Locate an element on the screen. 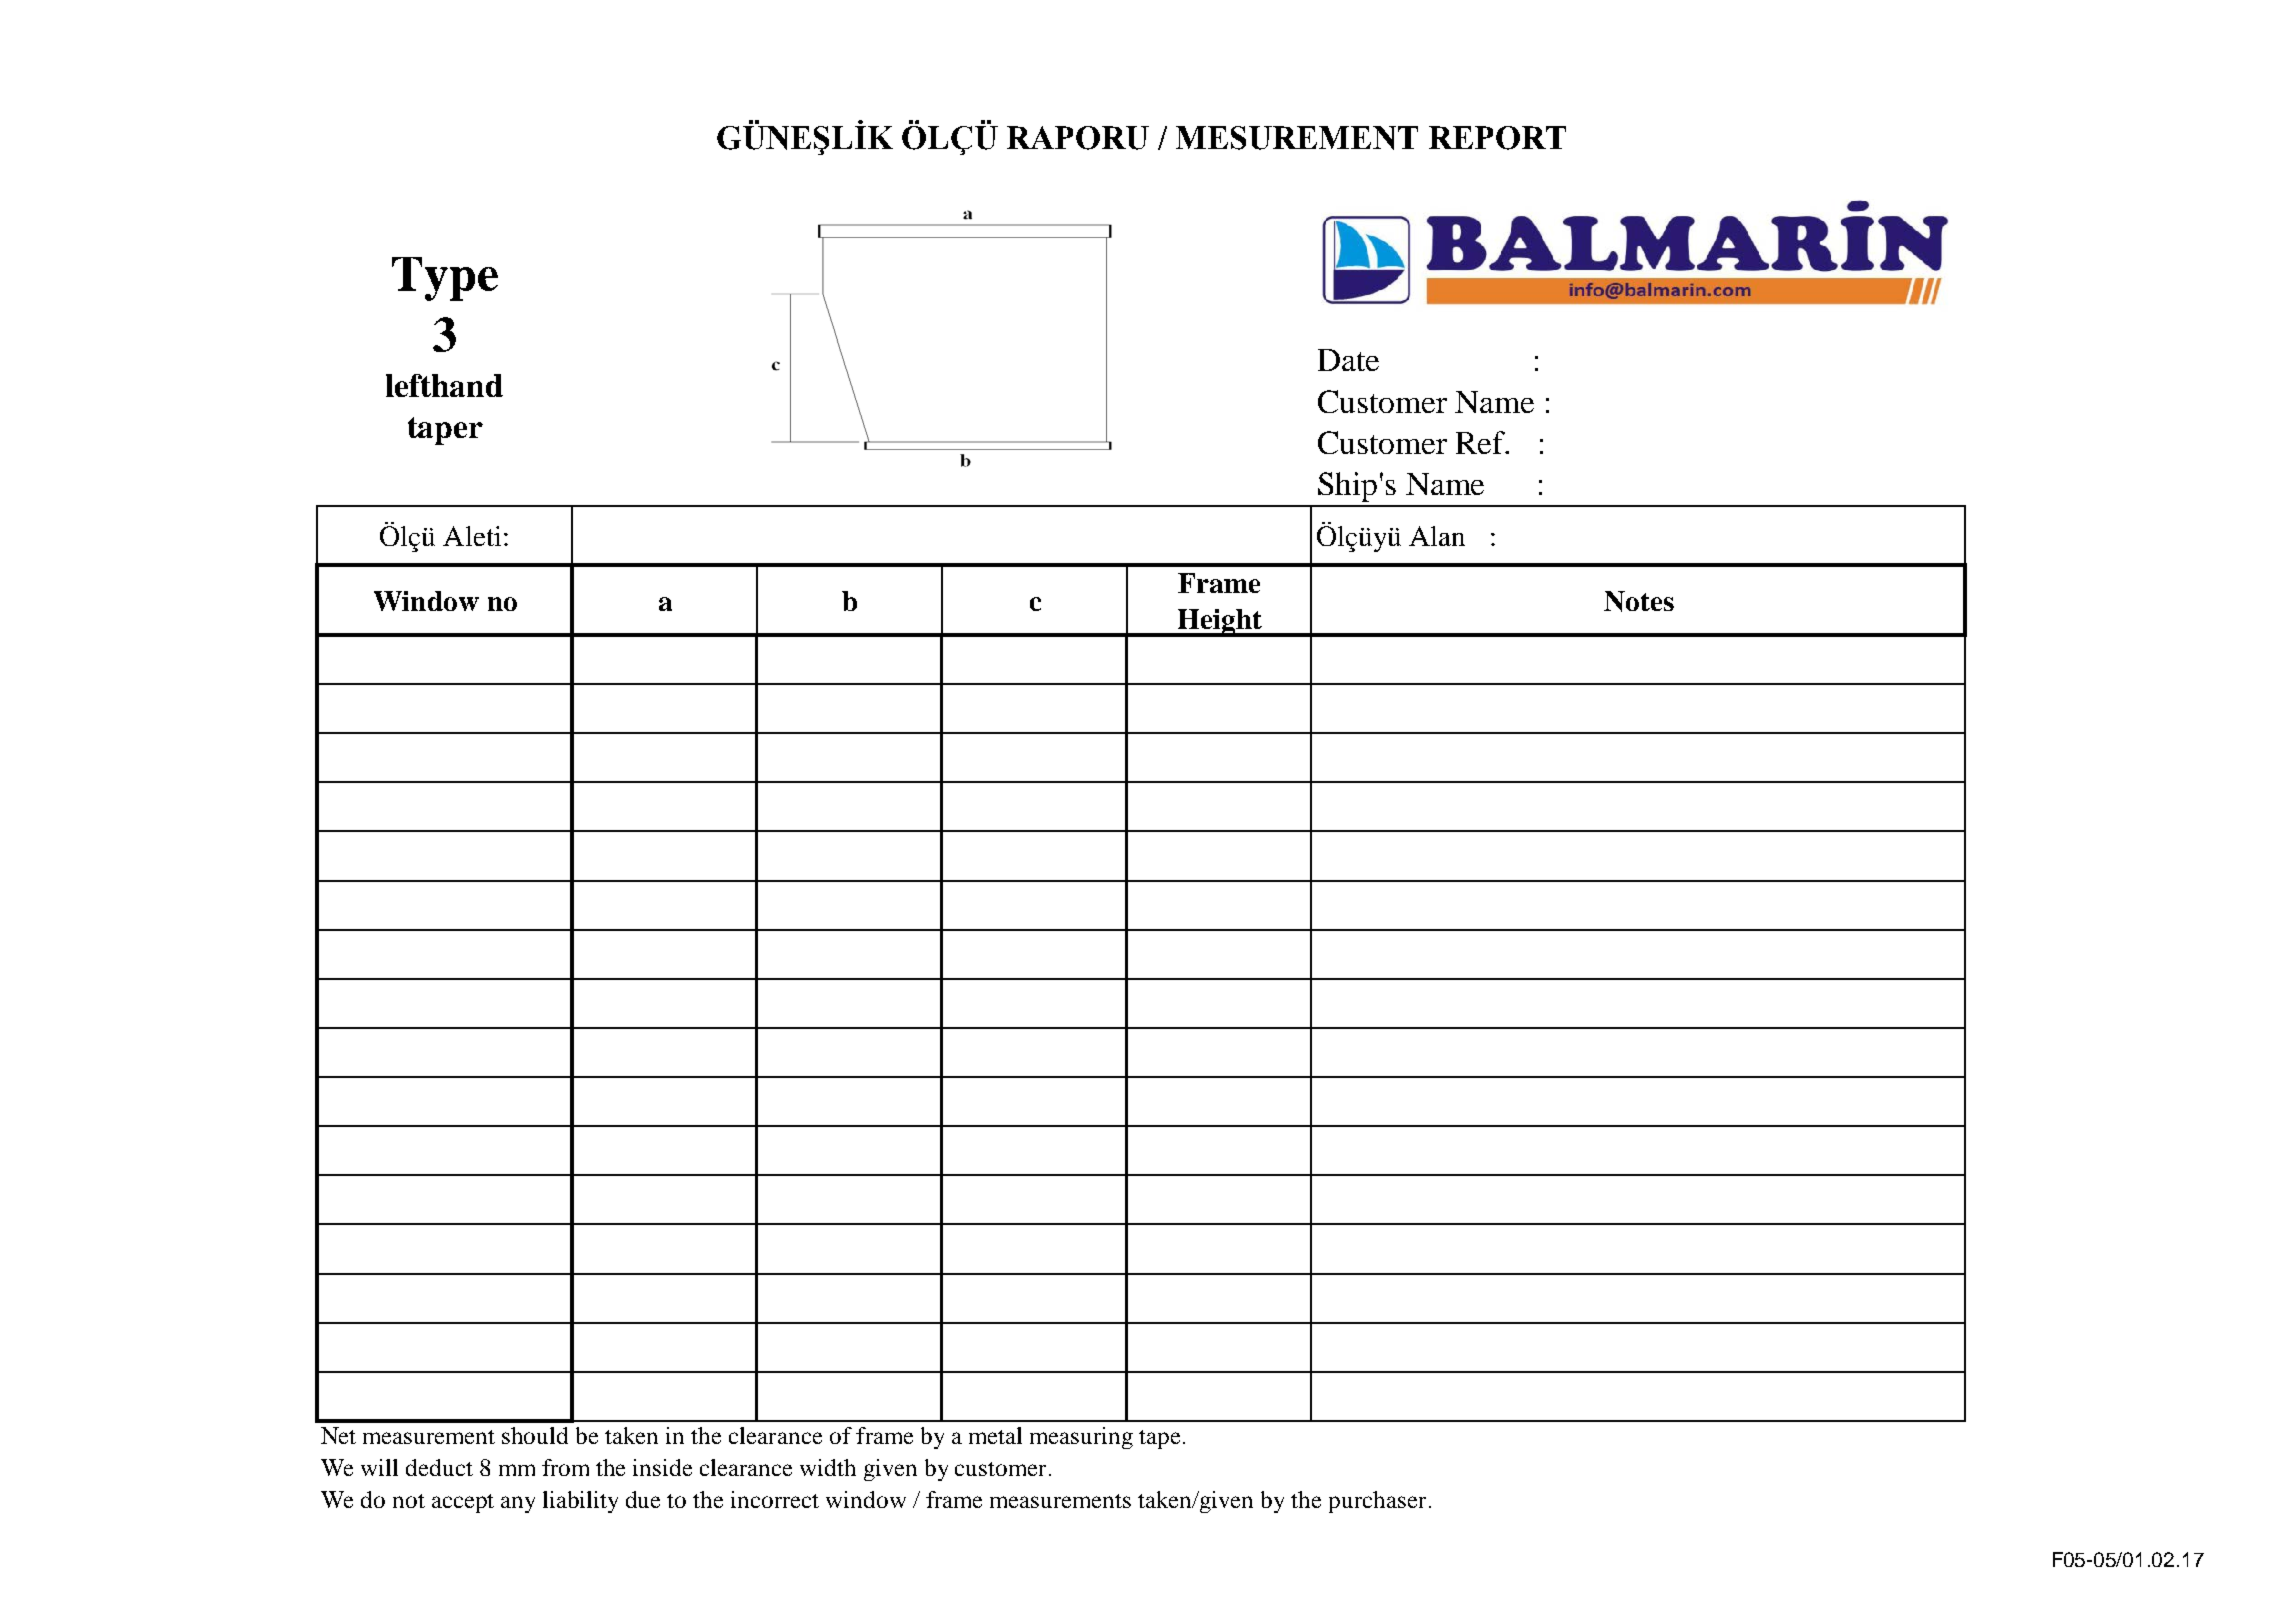  Ref is located at coordinates (1482, 442).
